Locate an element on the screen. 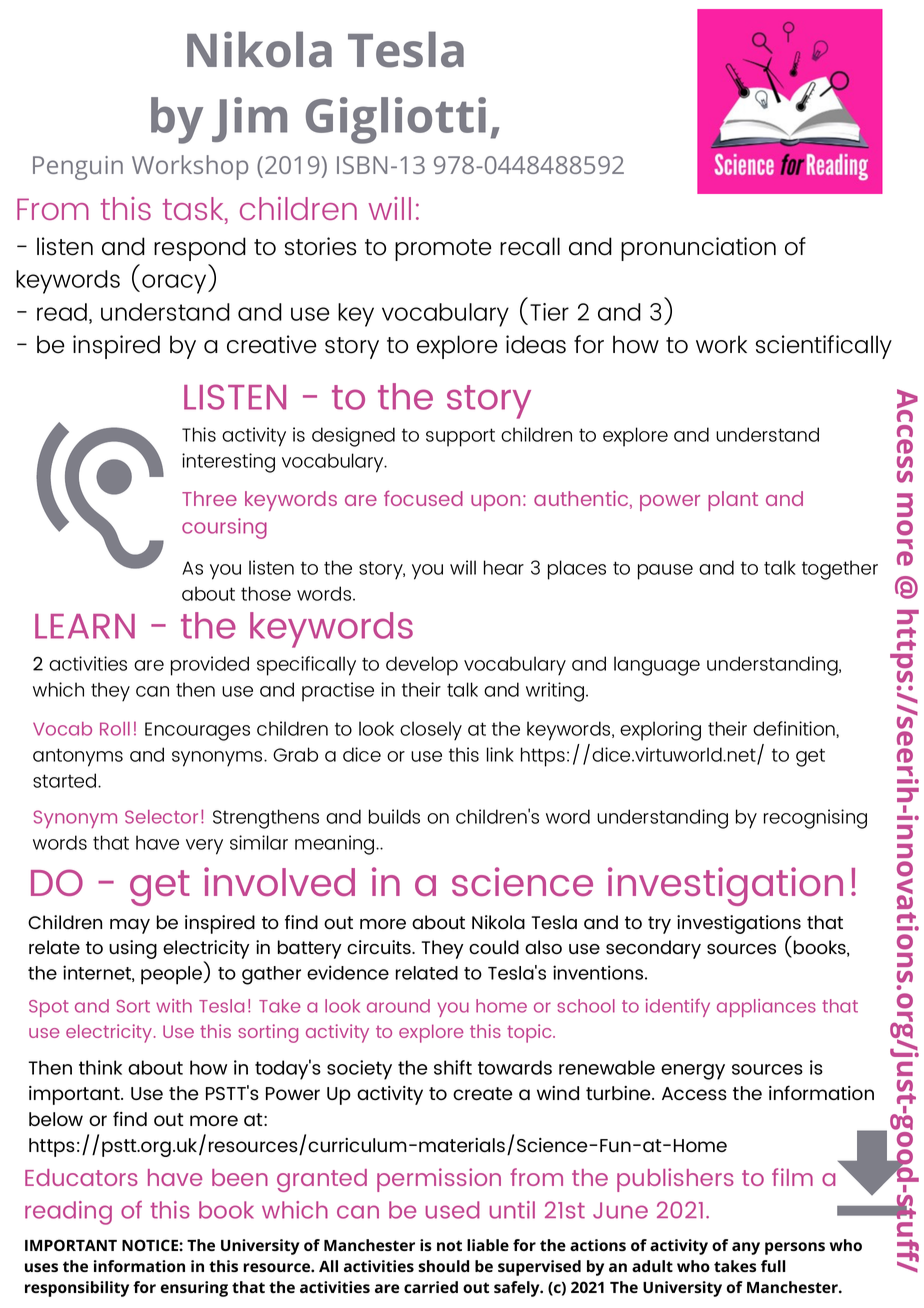 The width and height of the screenshot is (924, 1308). scientifically is located at coordinates (824, 347).
